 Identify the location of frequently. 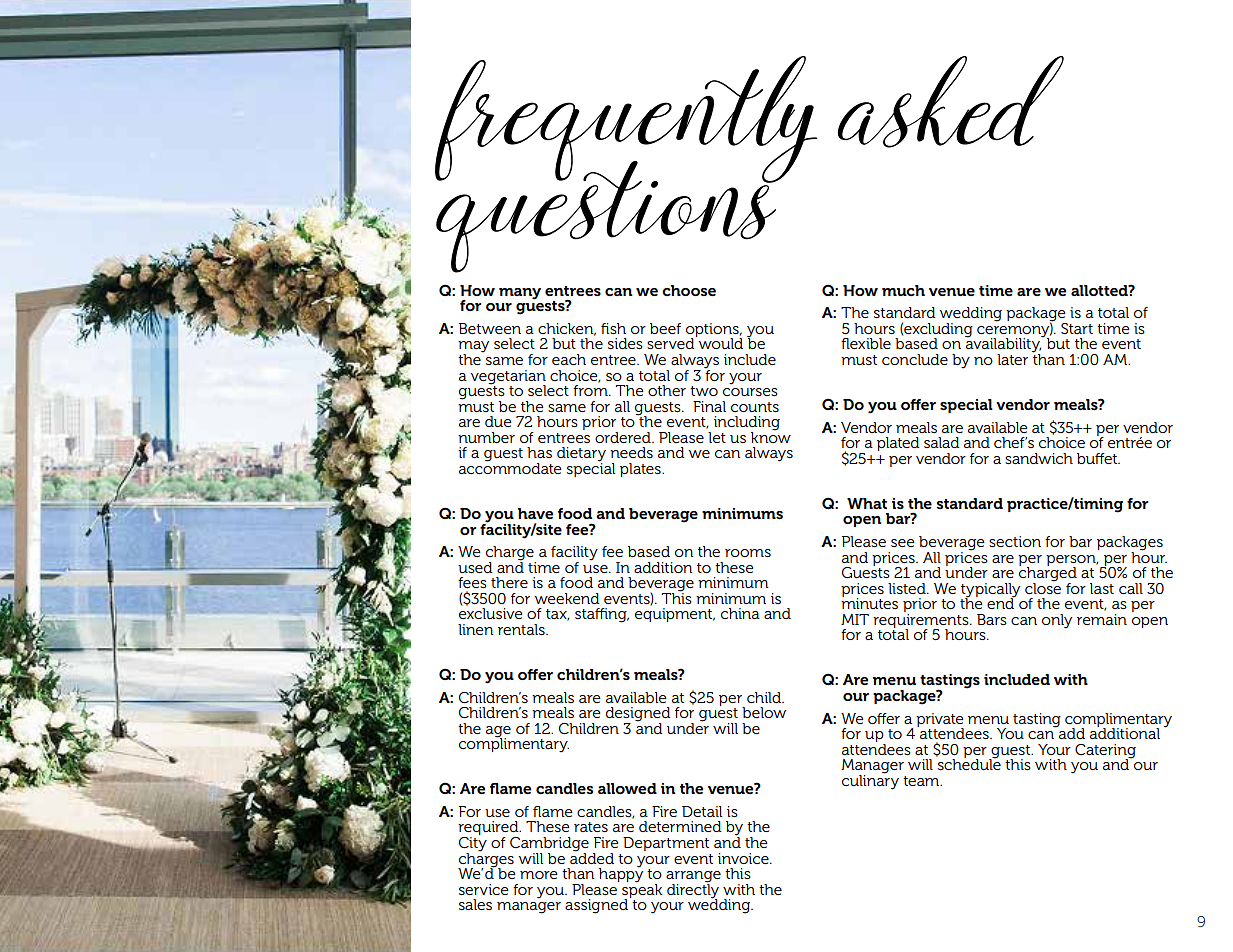
(626, 120).
